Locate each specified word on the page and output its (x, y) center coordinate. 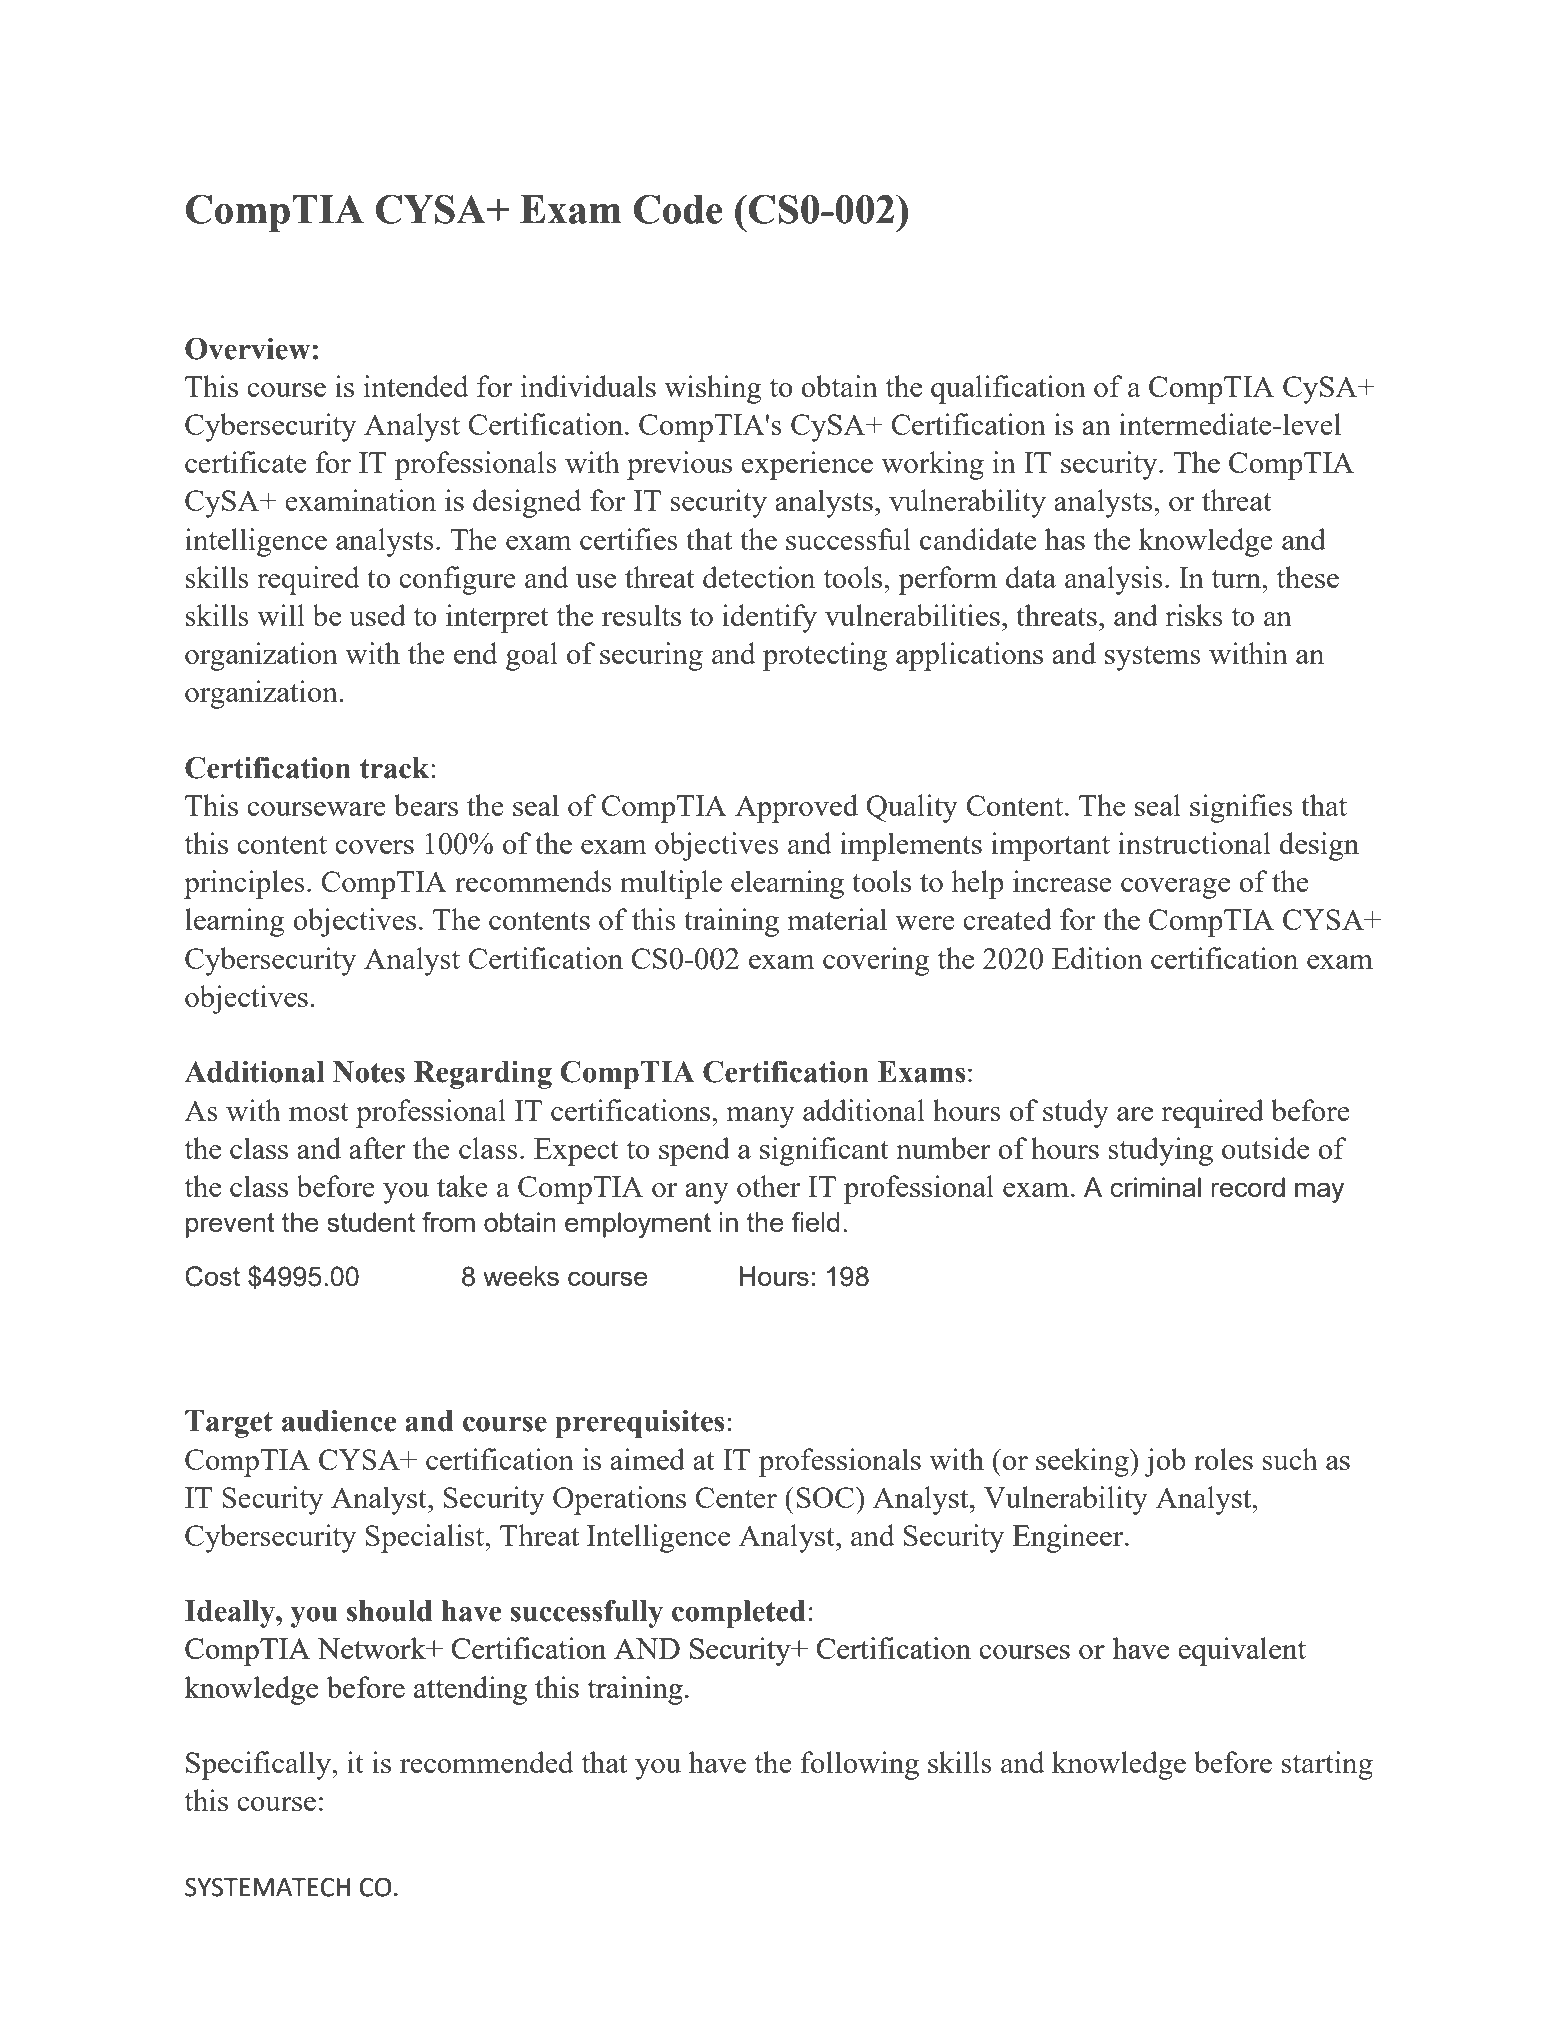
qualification (1008, 389)
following (860, 1765)
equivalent (1242, 1651)
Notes (369, 1072)
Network (372, 1648)
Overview (247, 349)
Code (678, 209)
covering (876, 961)
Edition (1097, 958)
